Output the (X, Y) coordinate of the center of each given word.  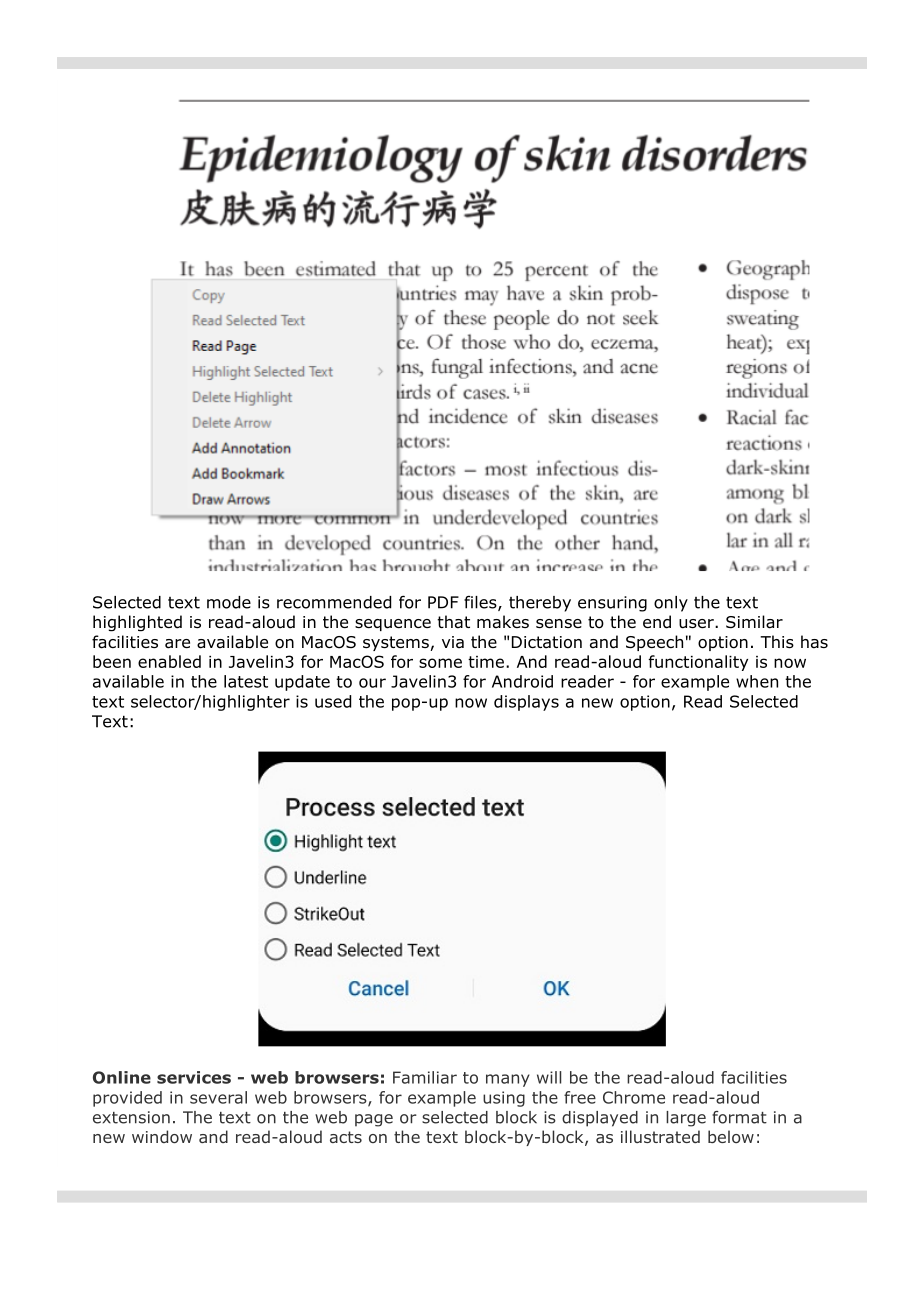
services (194, 1077)
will (549, 1077)
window (162, 1136)
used (333, 701)
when (757, 681)
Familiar (425, 1077)
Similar (754, 622)
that (453, 622)
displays (526, 703)
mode (229, 602)
